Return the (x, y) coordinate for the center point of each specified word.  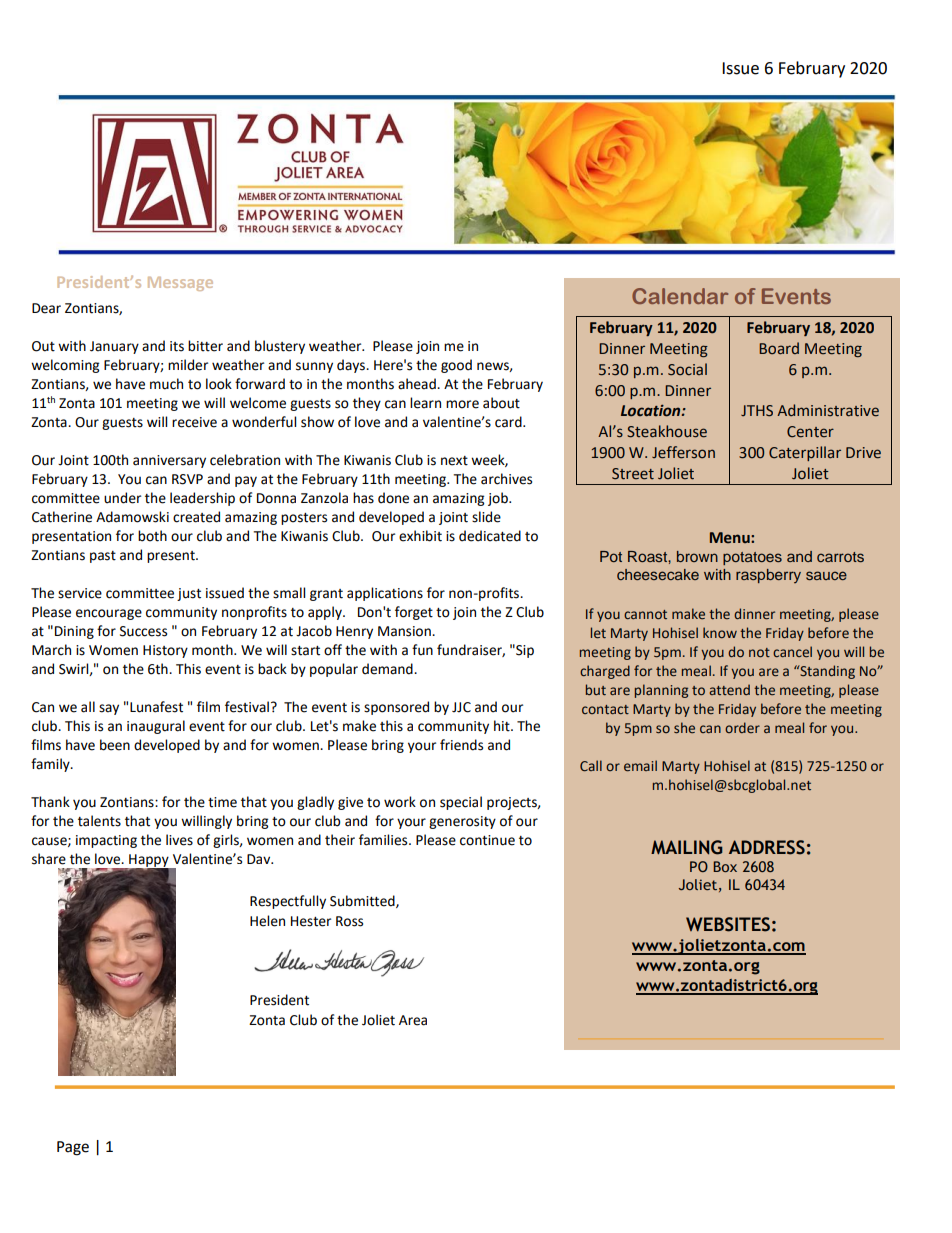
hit (503, 726)
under (122, 498)
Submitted (363, 901)
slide (486, 517)
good (456, 366)
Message (180, 284)
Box (725, 866)
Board (779, 348)
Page (73, 1148)
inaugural (156, 727)
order (742, 727)
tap (128, 914)
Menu (731, 538)
